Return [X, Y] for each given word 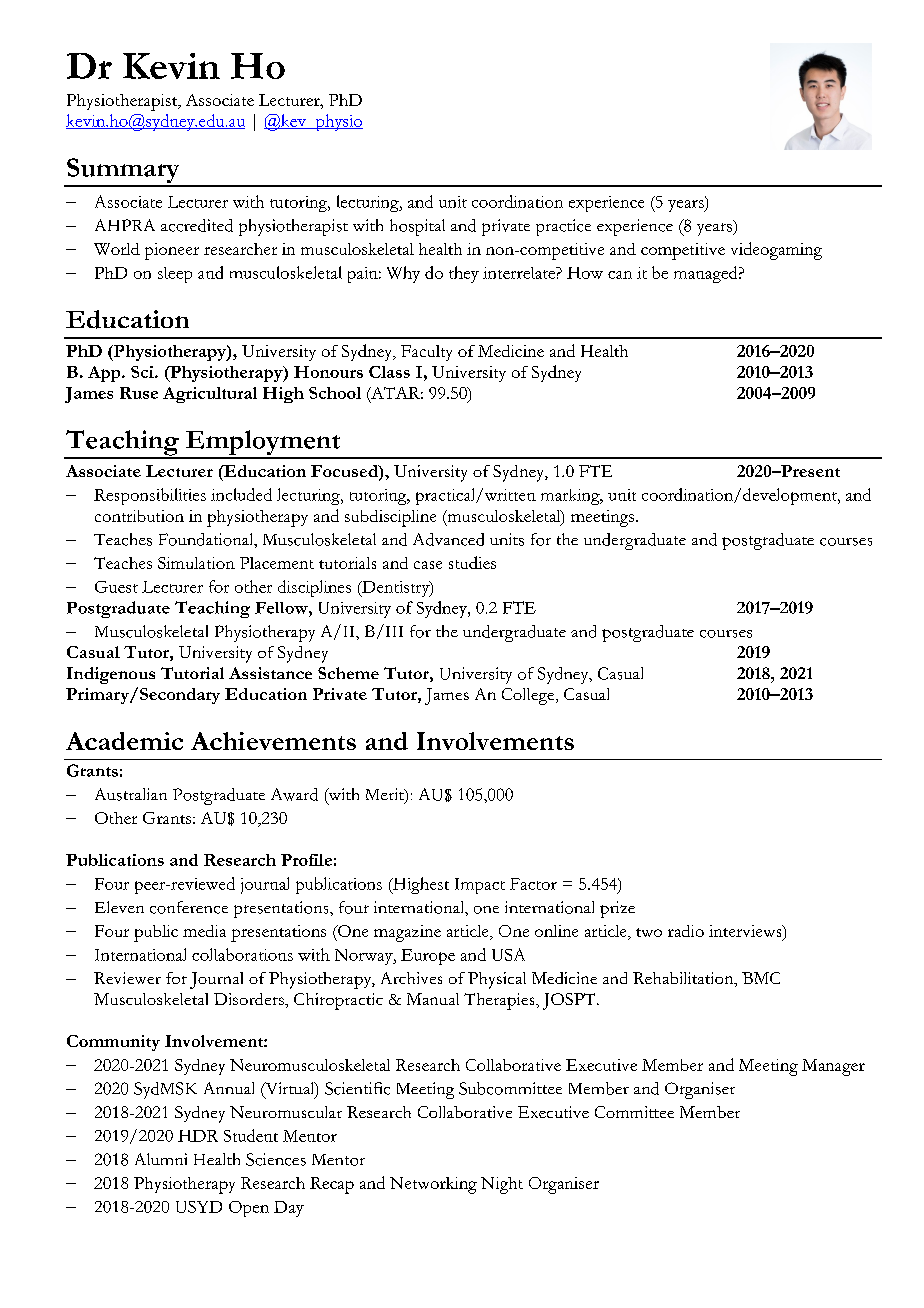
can [620, 275]
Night [502, 1185]
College [529, 696]
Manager [833, 1067]
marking [571, 497]
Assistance [270, 673]
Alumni [161, 1159]
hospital [417, 227]
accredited [197, 225]
